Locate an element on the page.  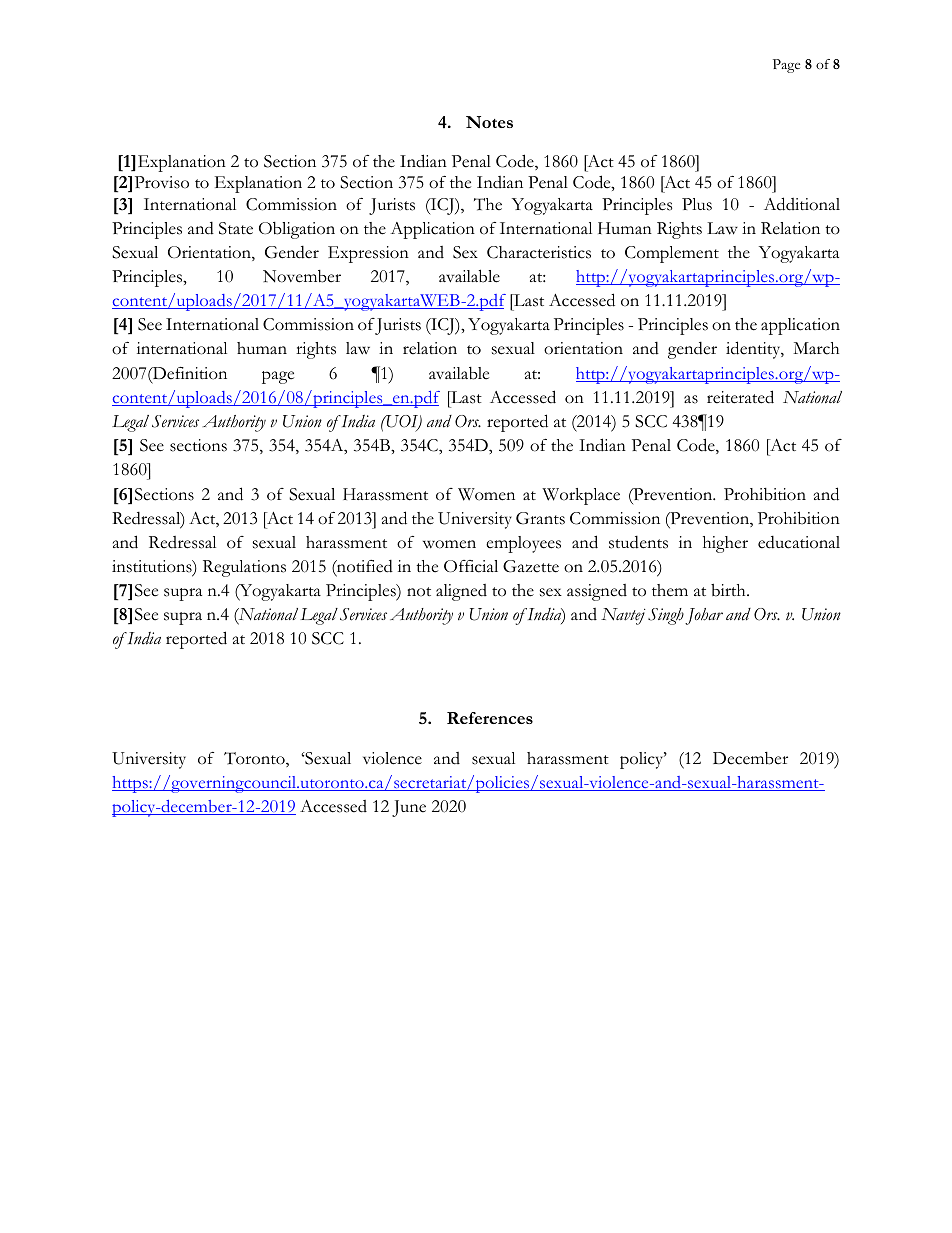
Plus is located at coordinates (697, 204).
